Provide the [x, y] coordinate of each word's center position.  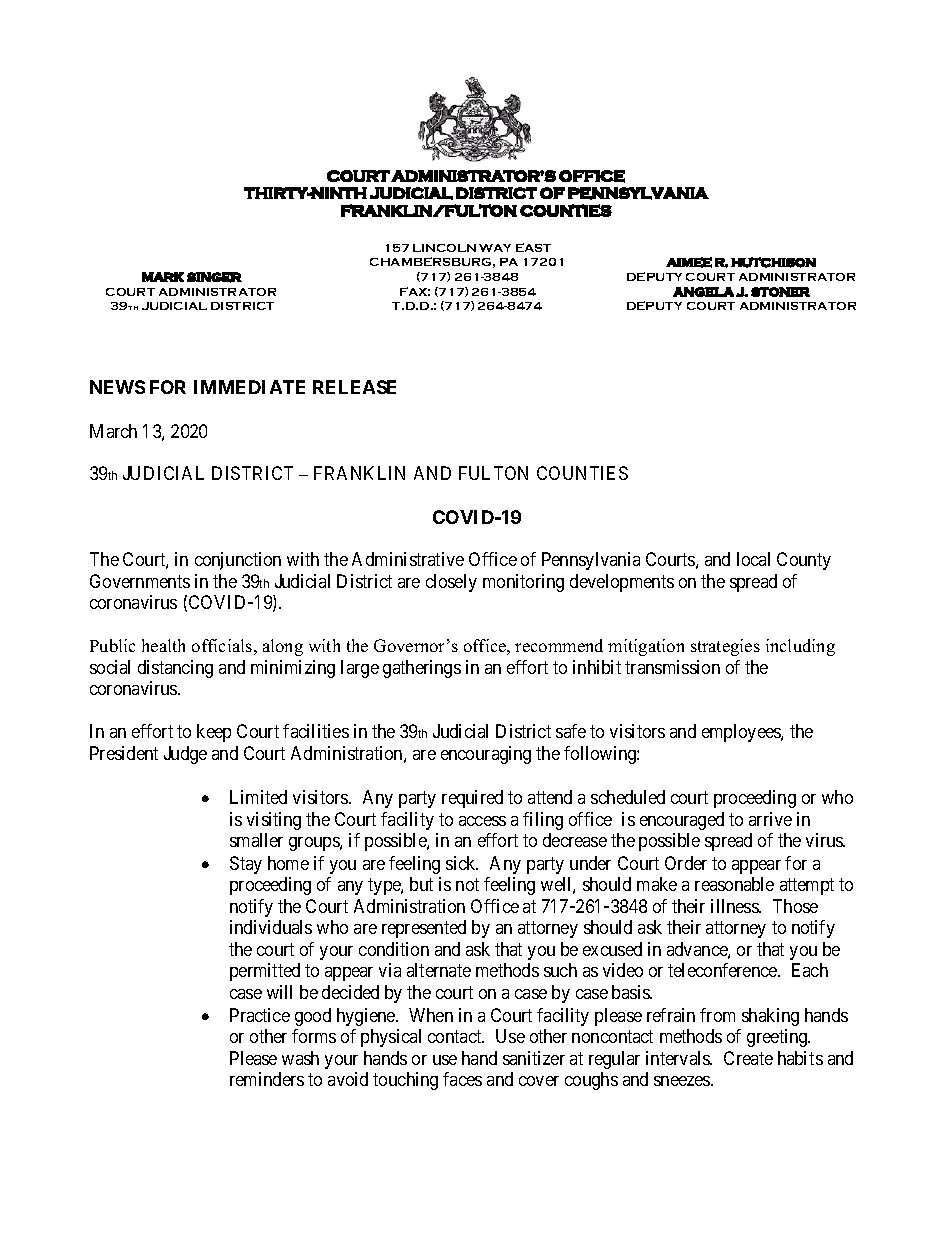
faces [462, 1079]
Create [748, 1058]
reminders [267, 1079]
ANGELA [703, 292]
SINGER [214, 277]
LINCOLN [444, 248]
